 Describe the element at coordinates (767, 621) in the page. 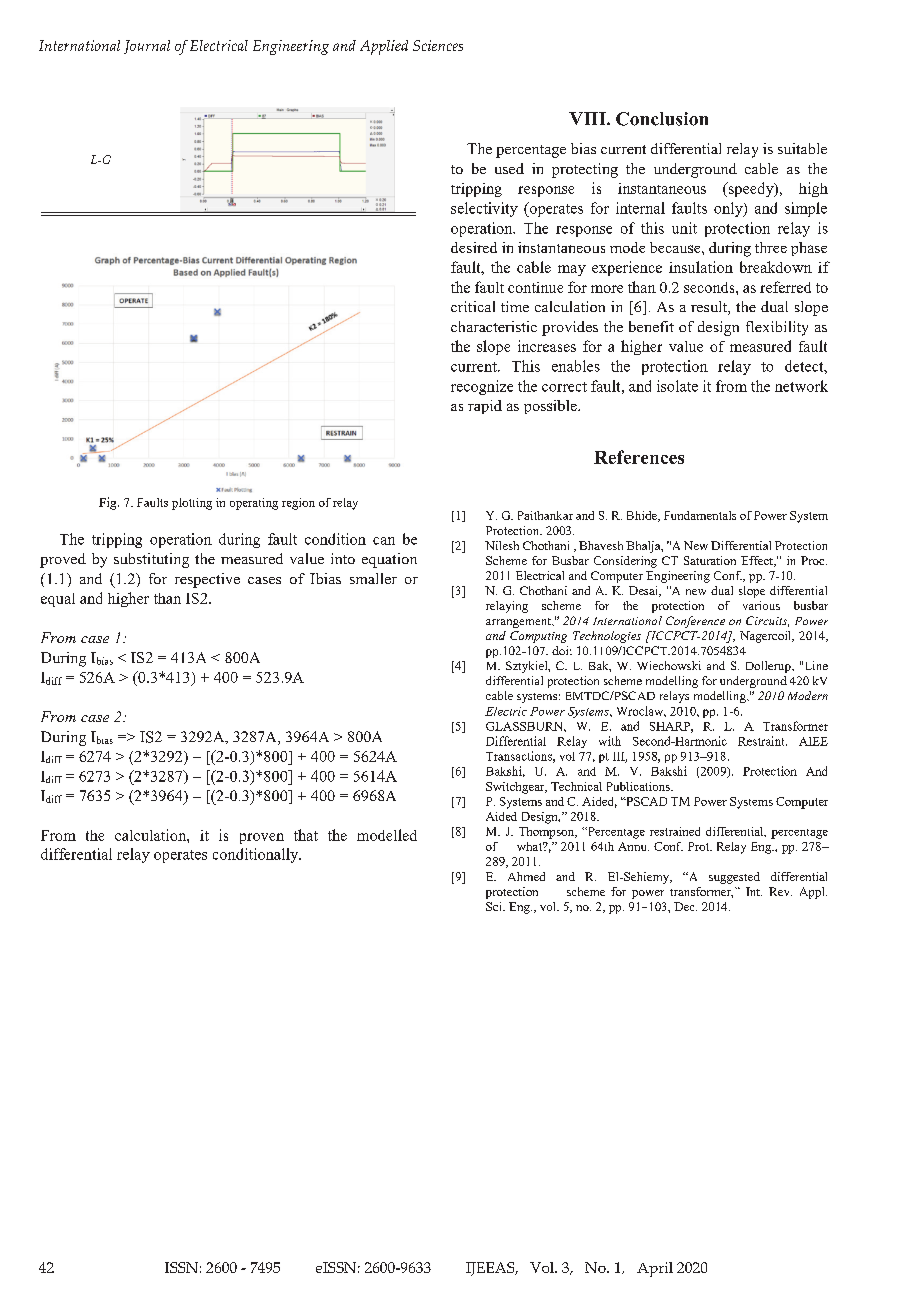

I see `Circuits` at that location.
